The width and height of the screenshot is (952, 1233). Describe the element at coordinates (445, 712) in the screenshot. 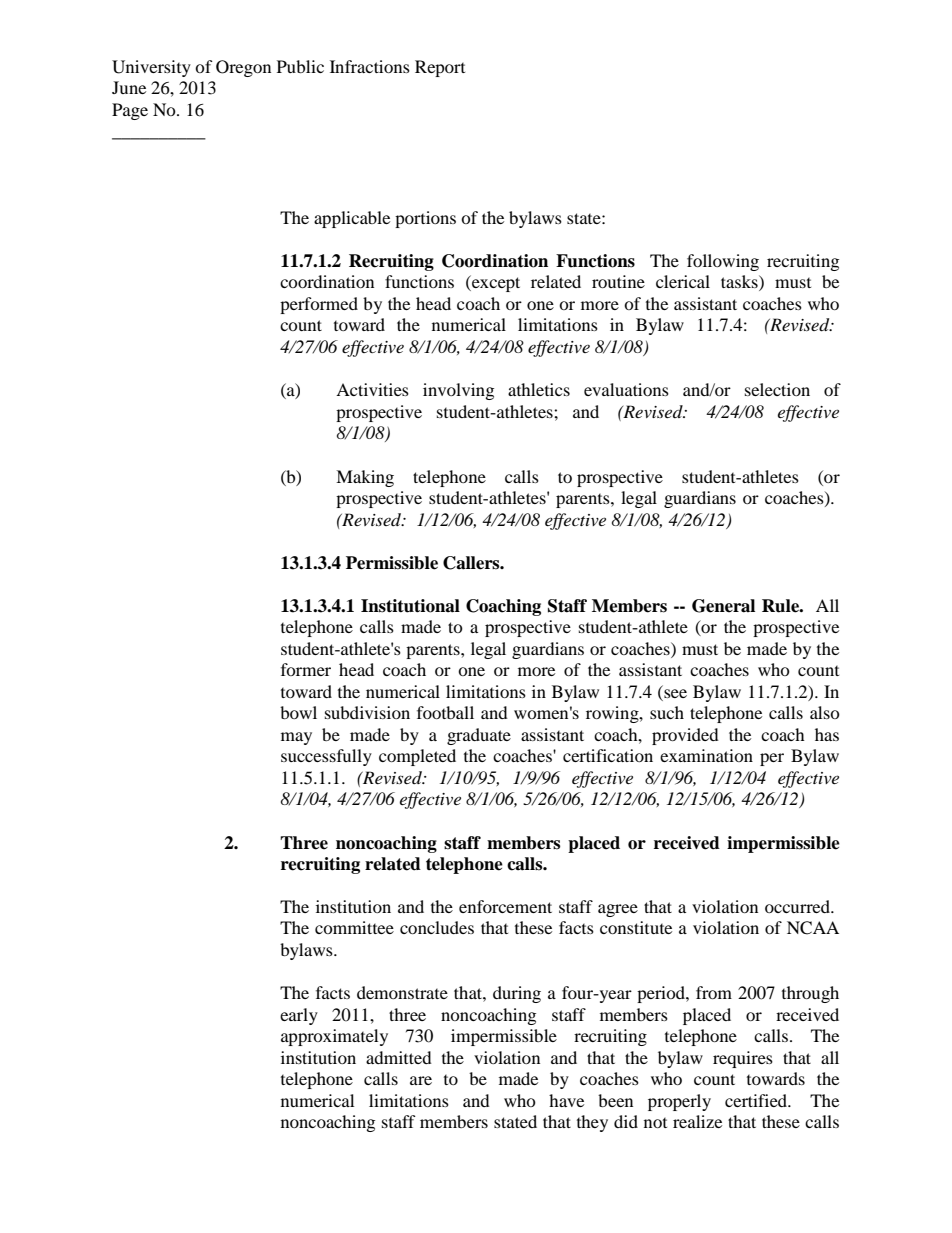

I see `football` at that location.
